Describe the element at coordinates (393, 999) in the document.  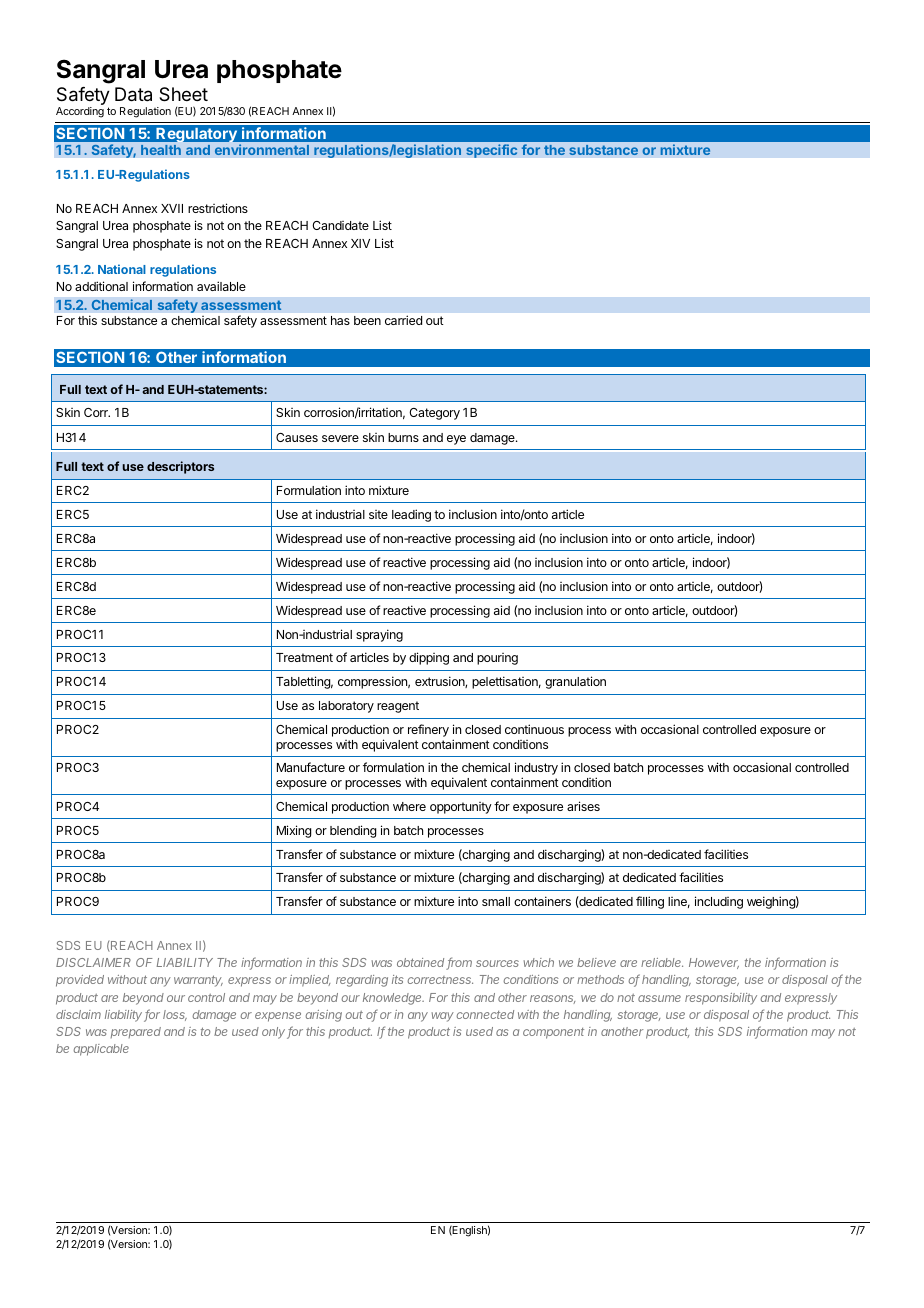
I see `knowledge` at that location.
